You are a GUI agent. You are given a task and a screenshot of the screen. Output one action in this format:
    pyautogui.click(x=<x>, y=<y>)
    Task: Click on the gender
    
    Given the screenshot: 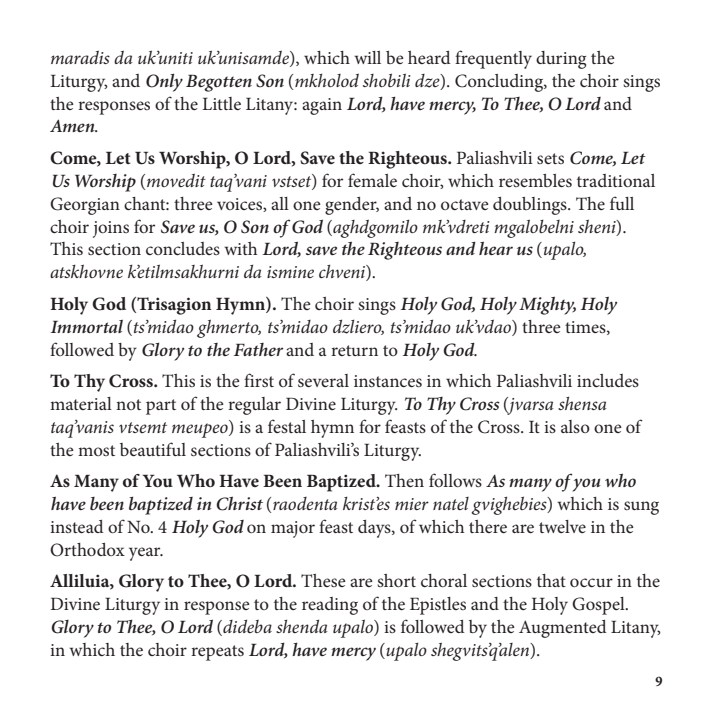 What is the action you would take?
    pyautogui.click(x=352, y=206)
